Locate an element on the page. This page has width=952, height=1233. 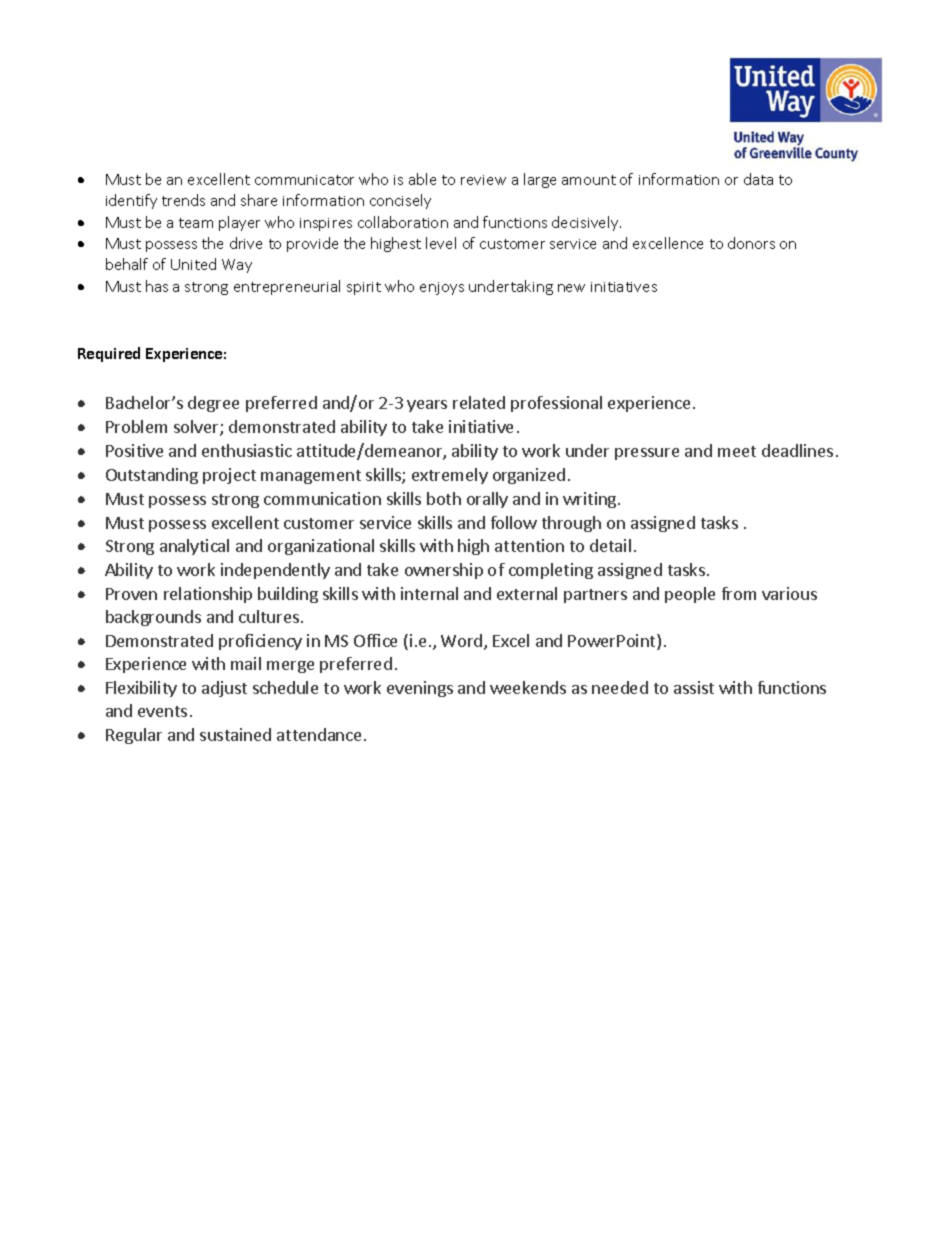
evenings is located at coordinates (420, 689).
